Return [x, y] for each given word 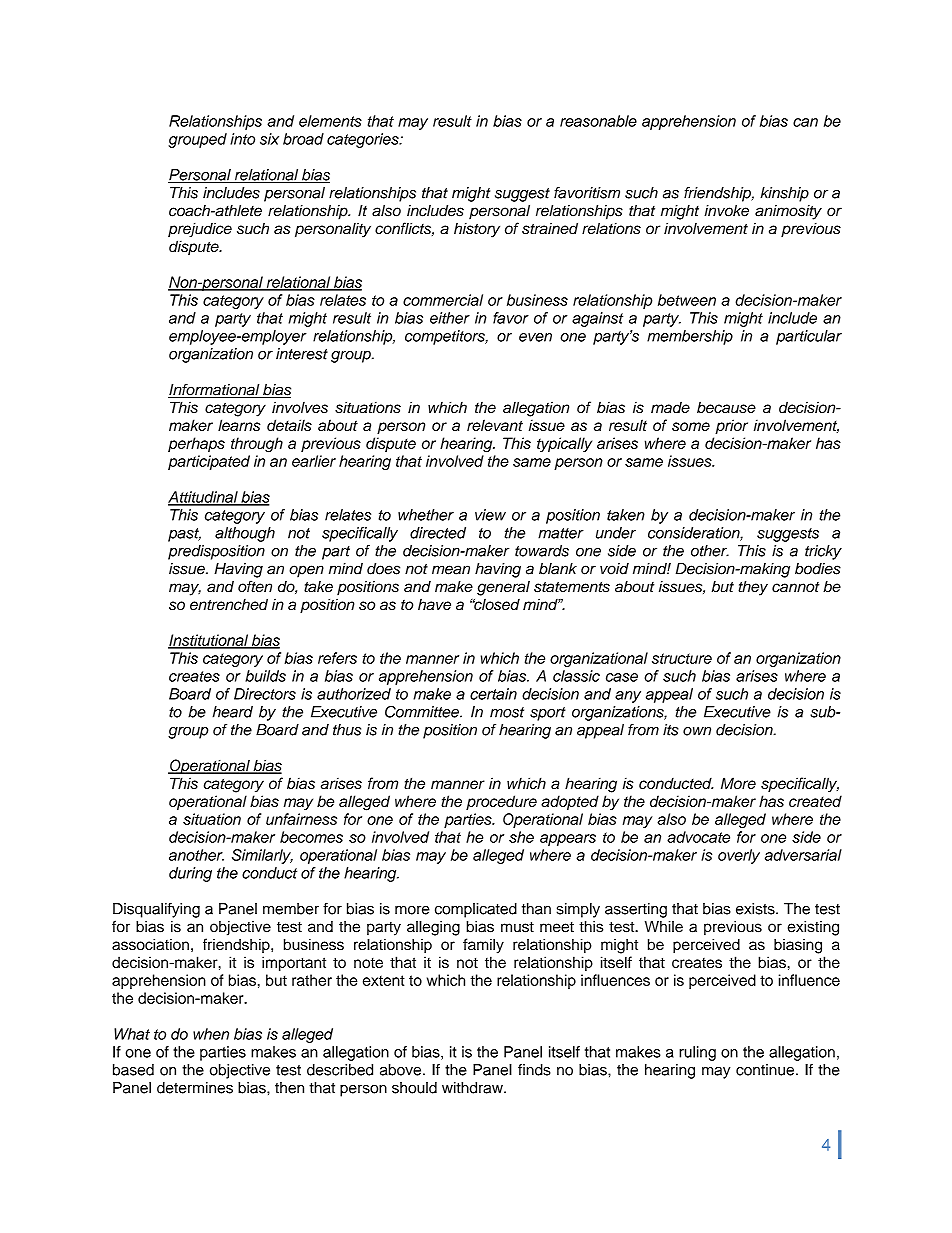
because [726, 407]
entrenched [229, 604]
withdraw [473, 1088]
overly [739, 856]
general [503, 588]
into [242, 139]
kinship [784, 194]
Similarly [262, 856]
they [753, 588]
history [477, 230]
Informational [215, 390]
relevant [495, 425]
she [521, 837]
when [211, 1034]
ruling [697, 1053]
